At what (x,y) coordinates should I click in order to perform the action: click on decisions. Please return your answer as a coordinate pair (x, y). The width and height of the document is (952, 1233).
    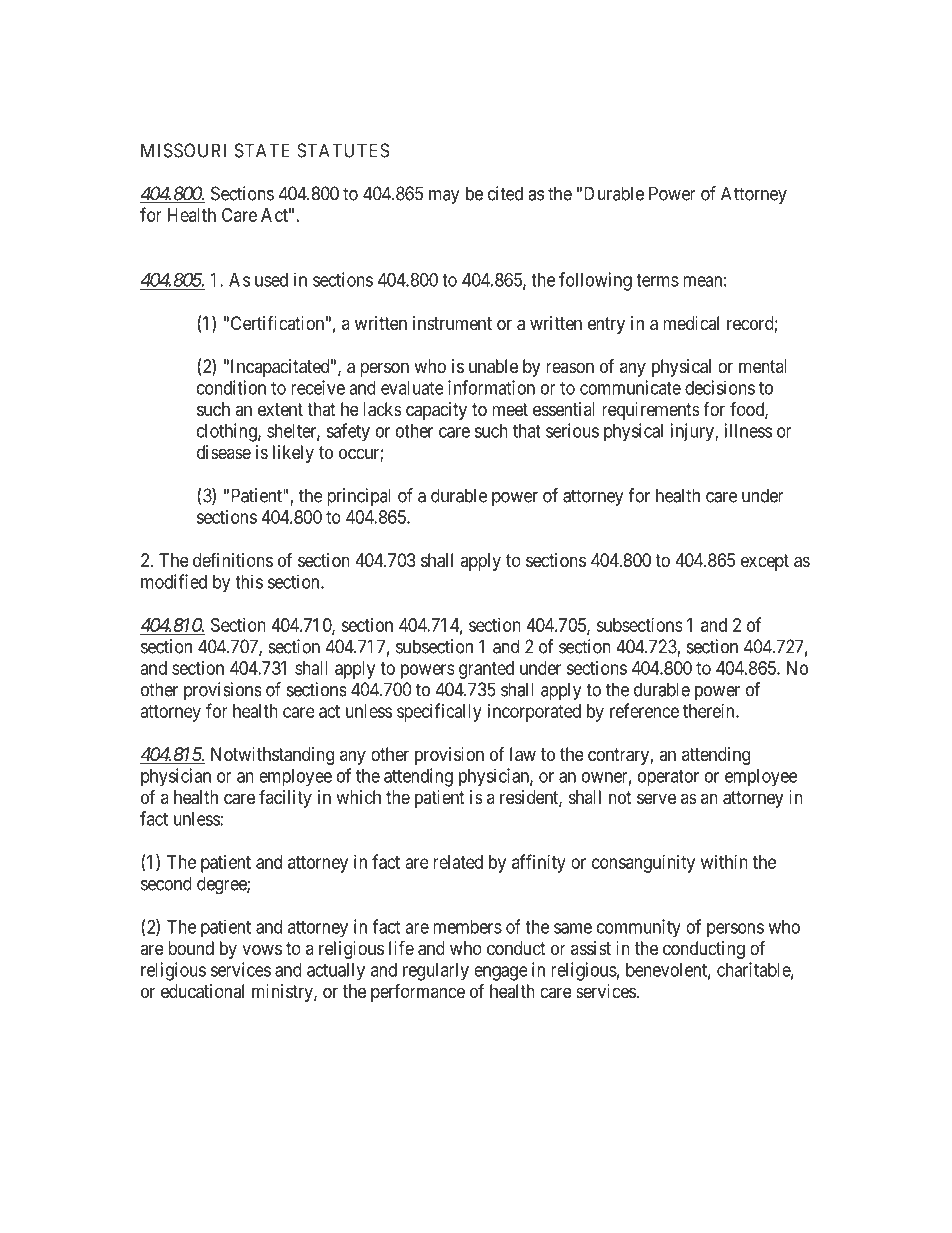
    Looking at the image, I should click on (720, 387).
